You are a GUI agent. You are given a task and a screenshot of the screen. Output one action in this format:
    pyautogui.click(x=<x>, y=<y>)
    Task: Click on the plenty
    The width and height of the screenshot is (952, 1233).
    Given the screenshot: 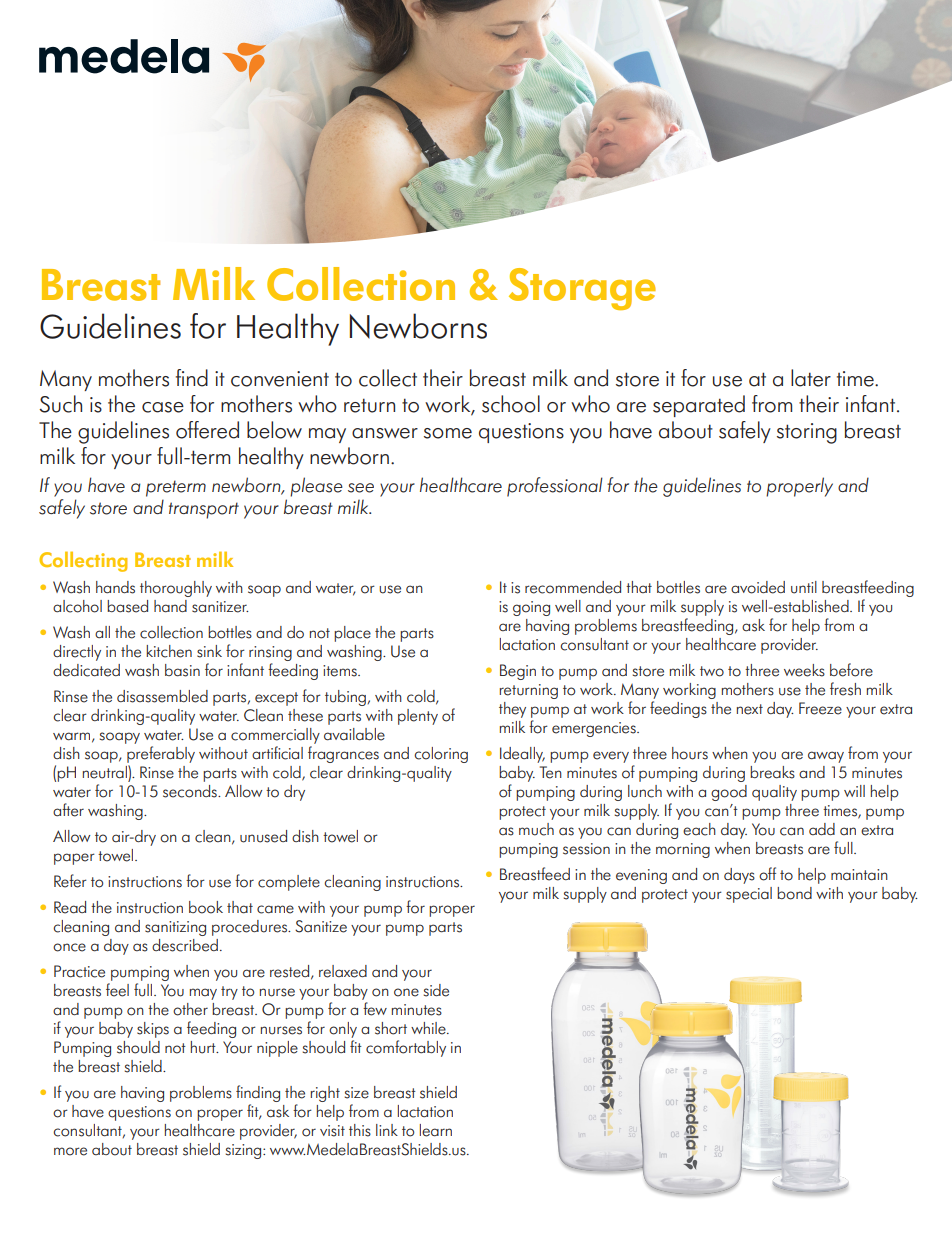 What is the action you would take?
    pyautogui.click(x=418, y=717)
